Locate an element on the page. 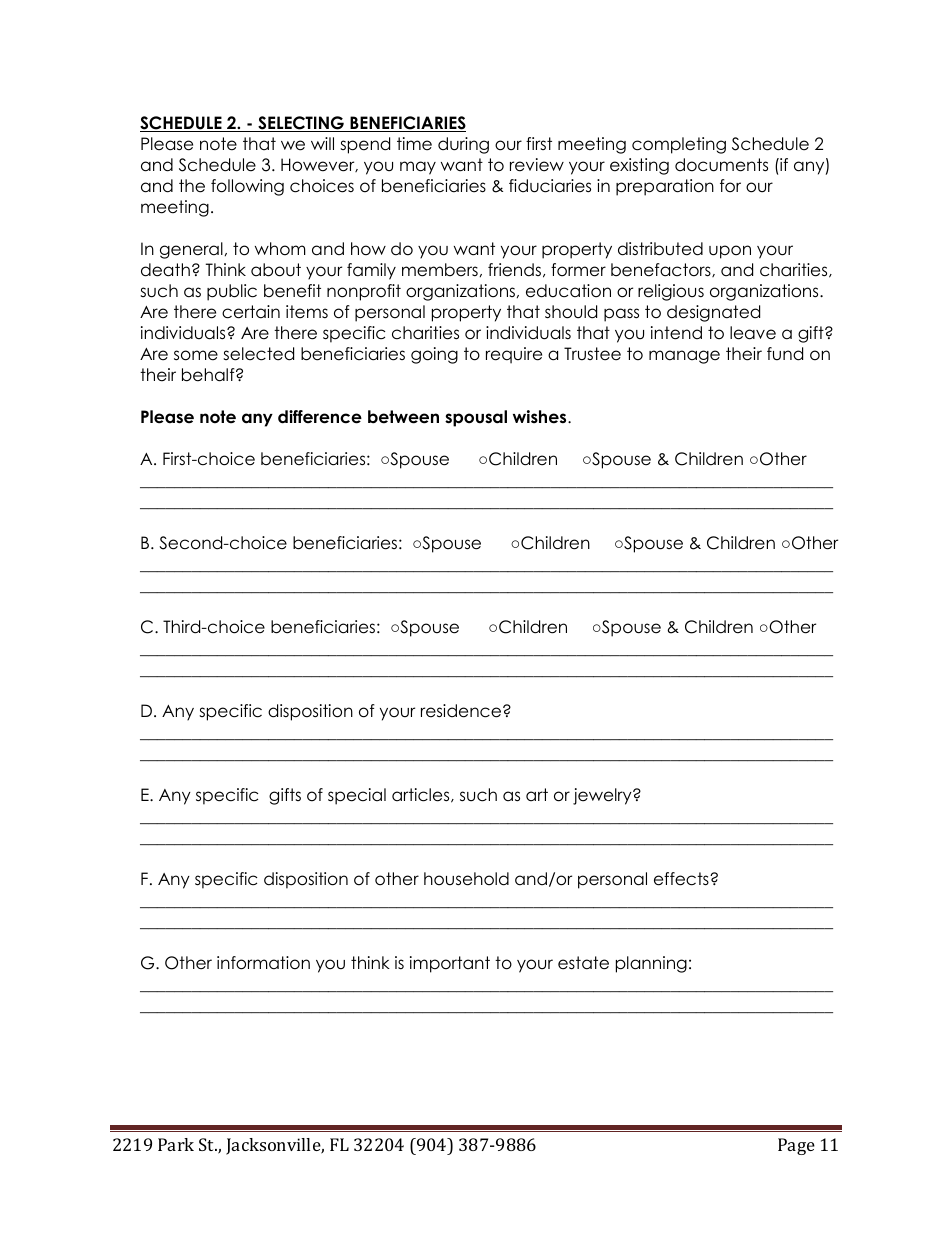  manage is located at coordinates (684, 357).
